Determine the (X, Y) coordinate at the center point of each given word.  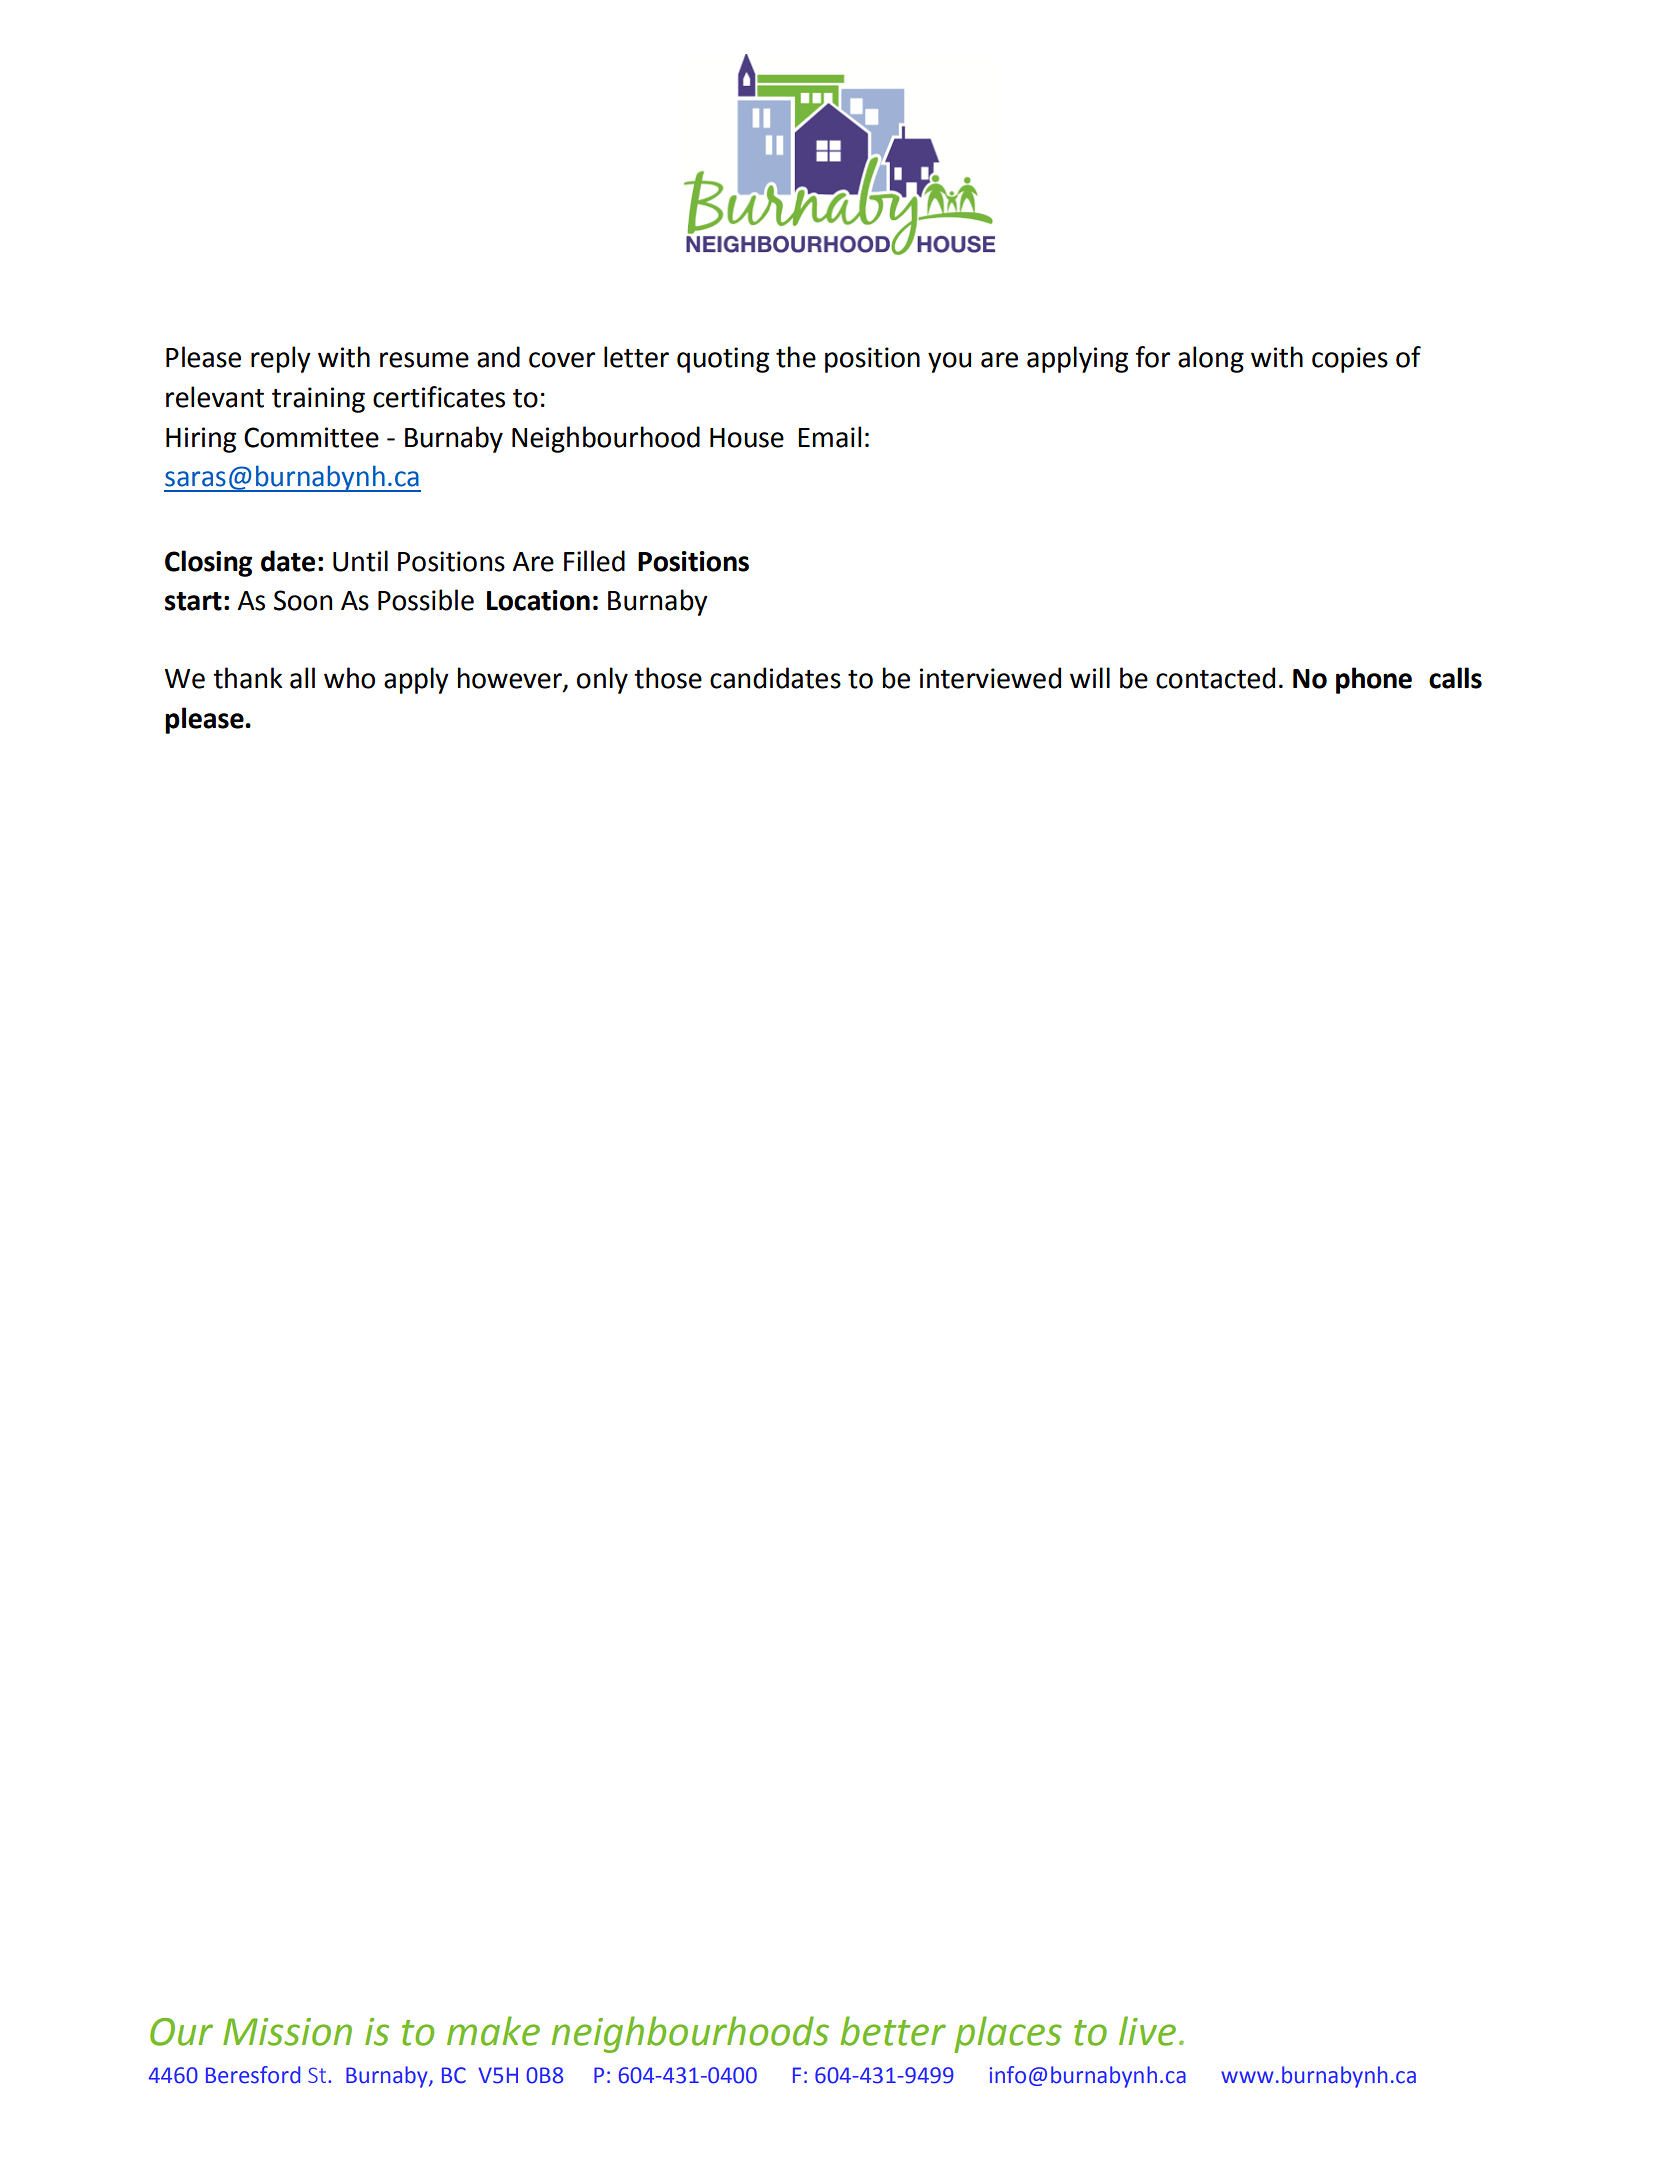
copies (1350, 360)
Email (829, 437)
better (893, 2031)
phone (1374, 680)
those (668, 678)
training (318, 400)
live (1147, 2031)
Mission (287, 2032)
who (349, 678)
